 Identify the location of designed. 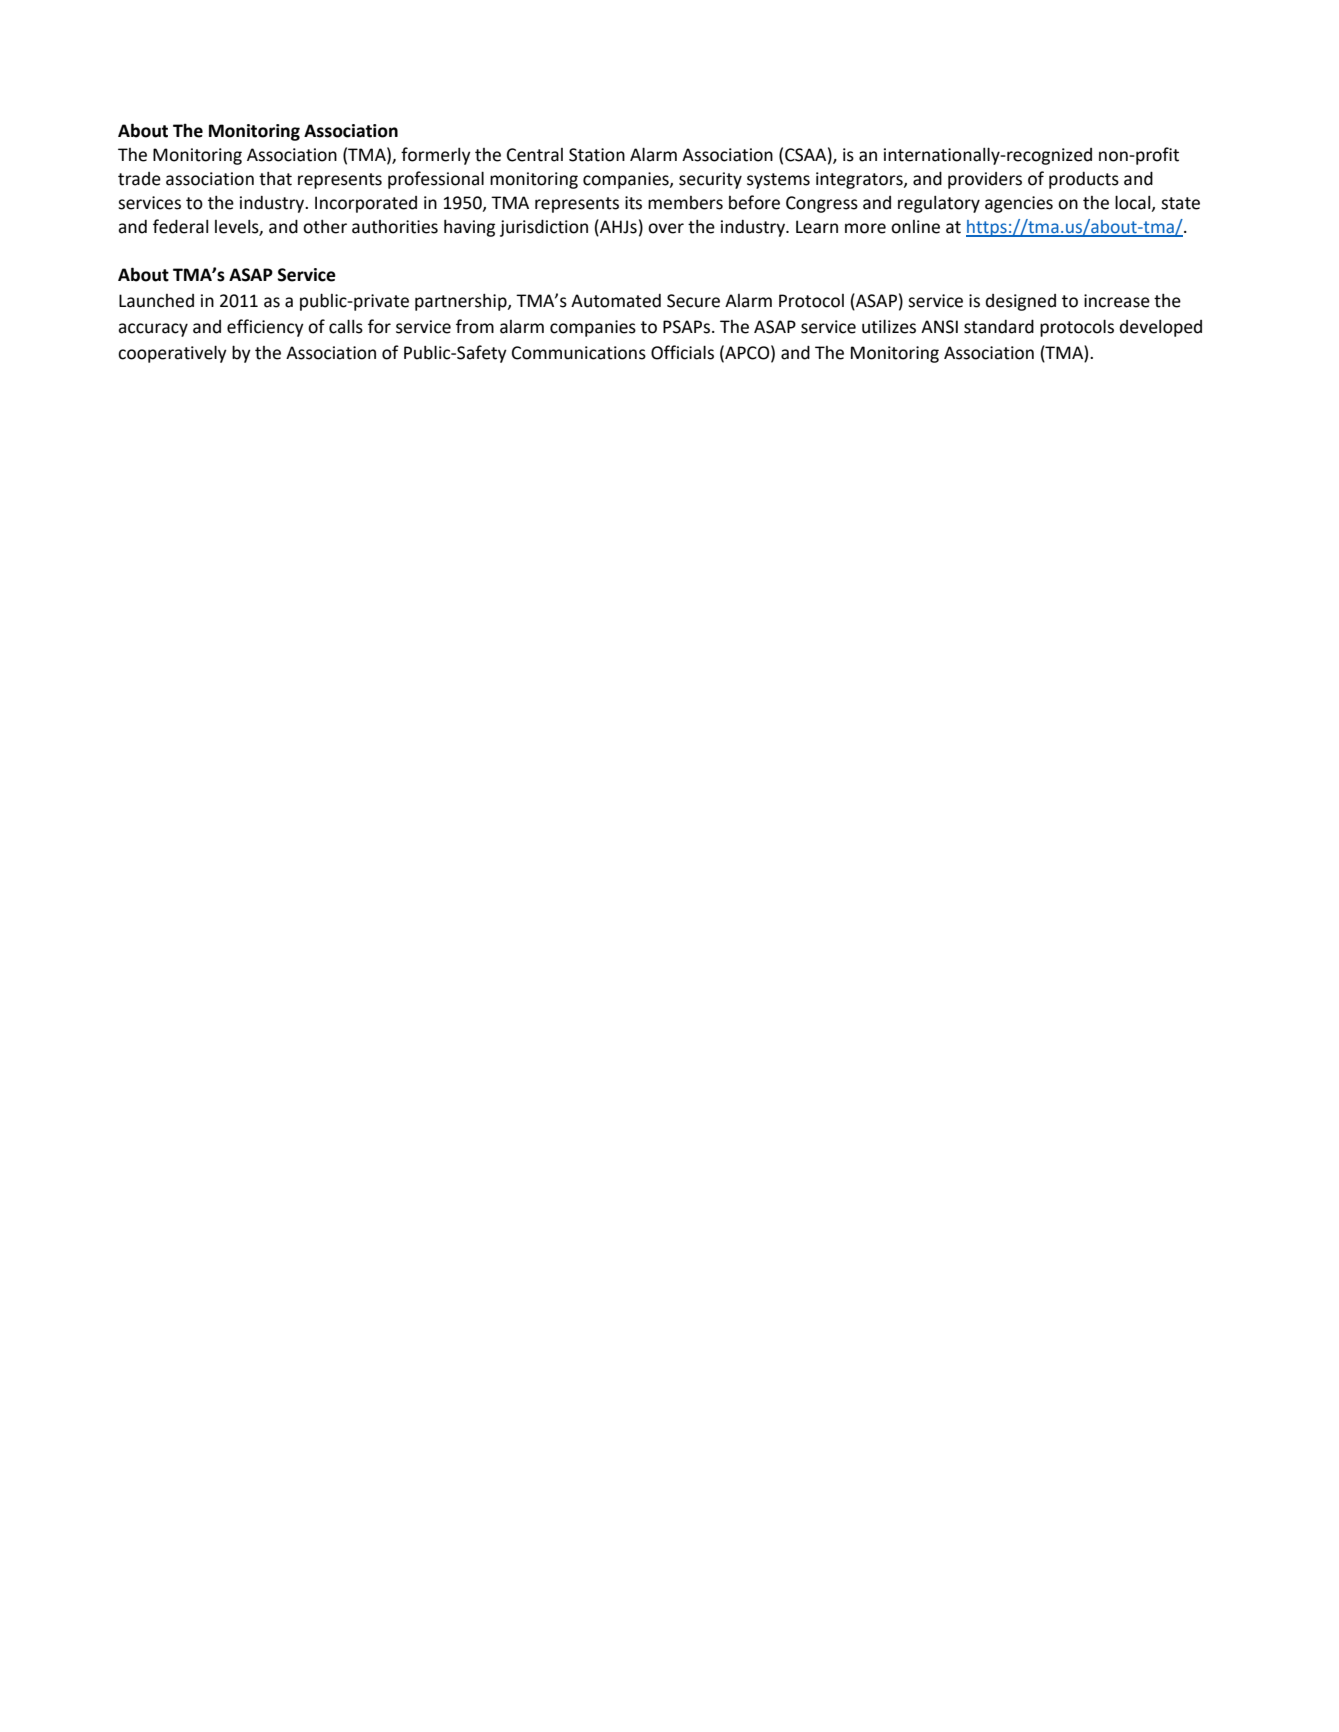
(1021, 302).
